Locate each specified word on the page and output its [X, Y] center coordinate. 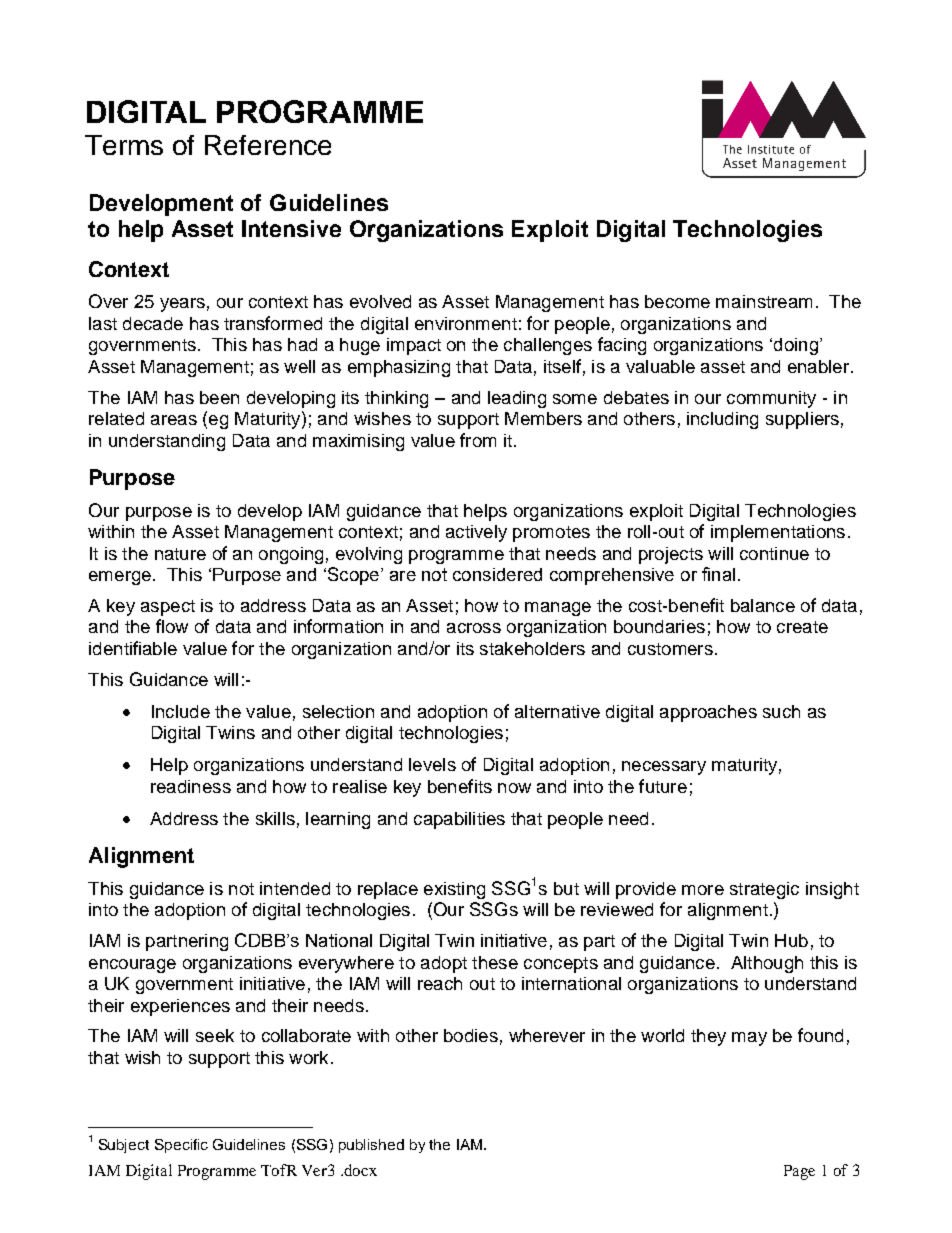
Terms [124, 145]
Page [799, 1172]
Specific [181, 1146]
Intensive [291, 228]
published [371, 1146]
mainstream [764, 301]
